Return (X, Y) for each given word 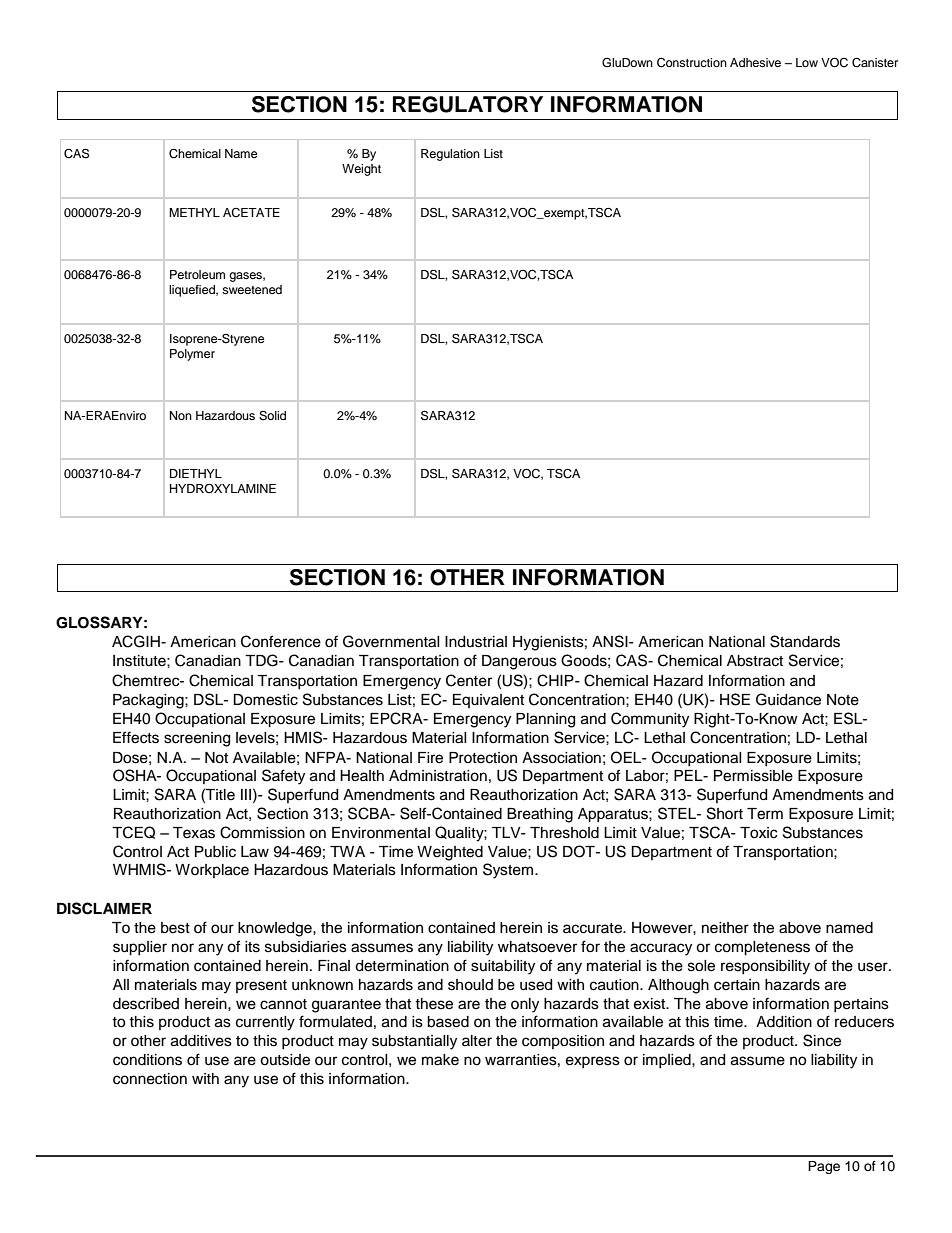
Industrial (476, 642)
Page (824, 1167)
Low (807, 62)
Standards (805, 641)
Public (215, 852)
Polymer (192, 355)
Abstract (755, 661)
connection (150, 1079)
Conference (281, 641)
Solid (272, 416)
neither (725, 928)
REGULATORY (468, 104)
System (509, 871)
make (440, 1060)
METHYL (194, 212)
